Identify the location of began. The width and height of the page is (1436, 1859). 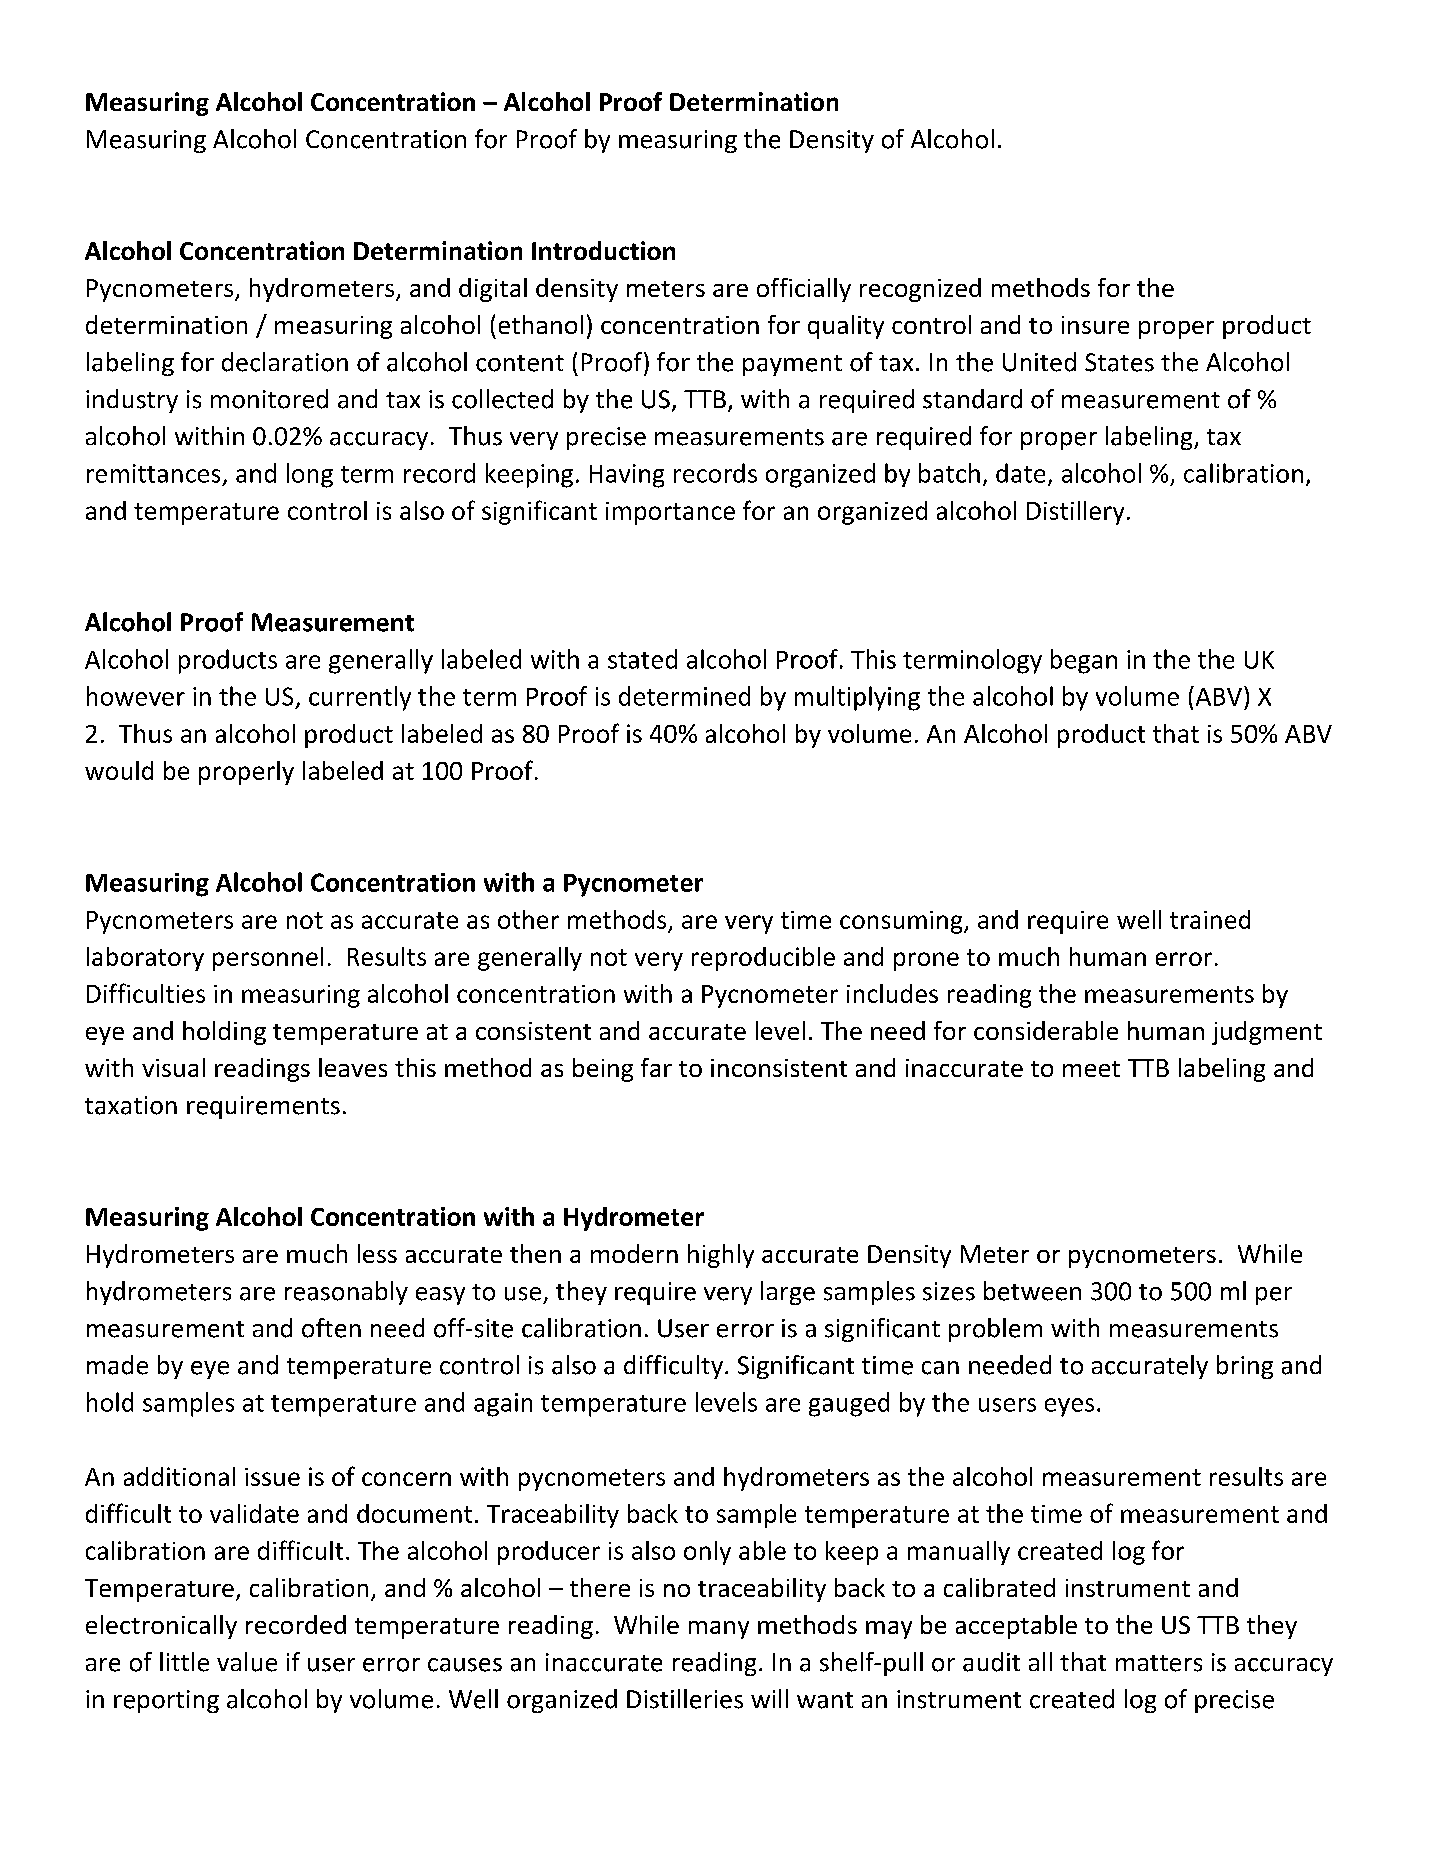
(1084, 661).
